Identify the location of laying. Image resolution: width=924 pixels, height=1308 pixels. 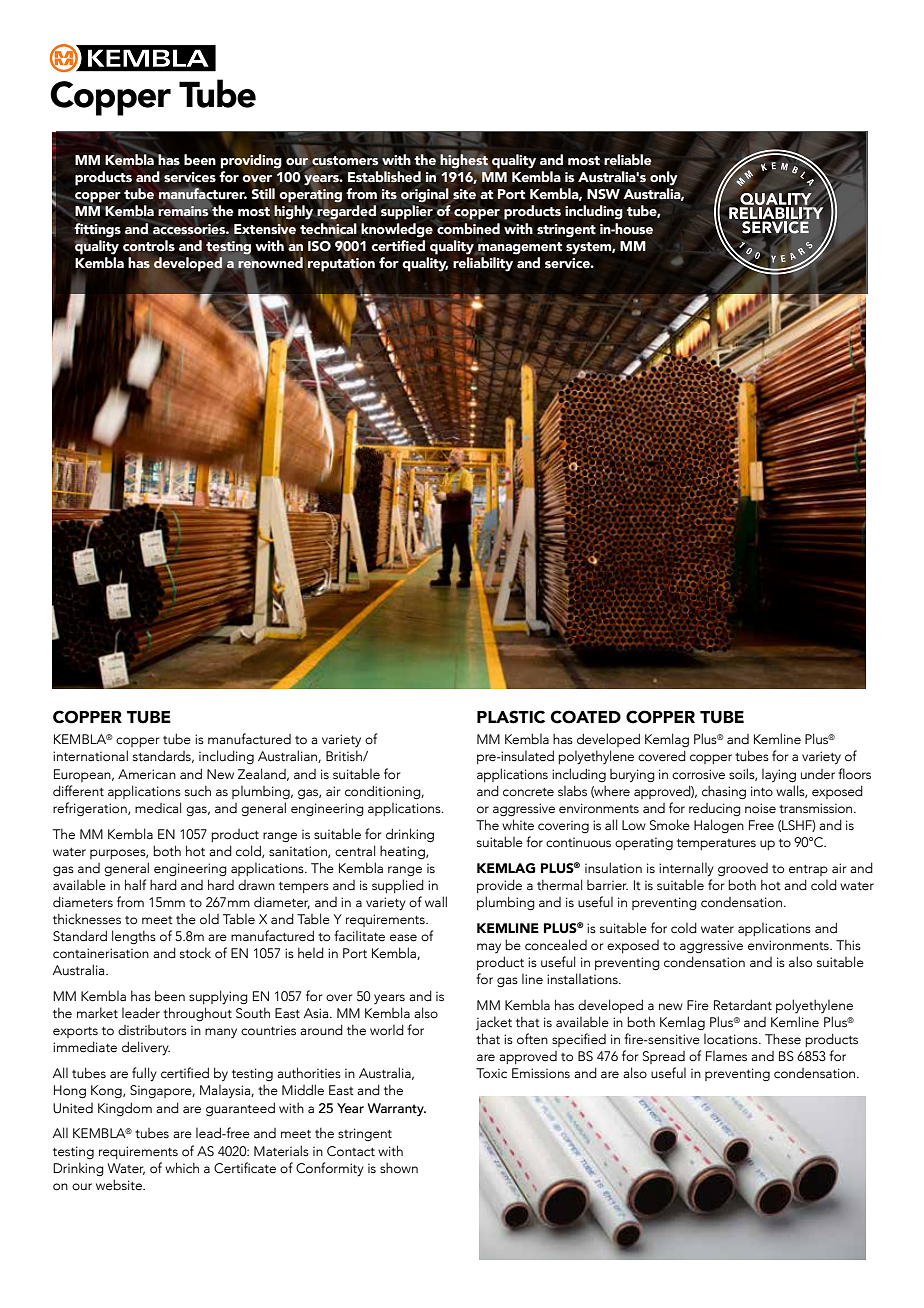
(779, 776).
